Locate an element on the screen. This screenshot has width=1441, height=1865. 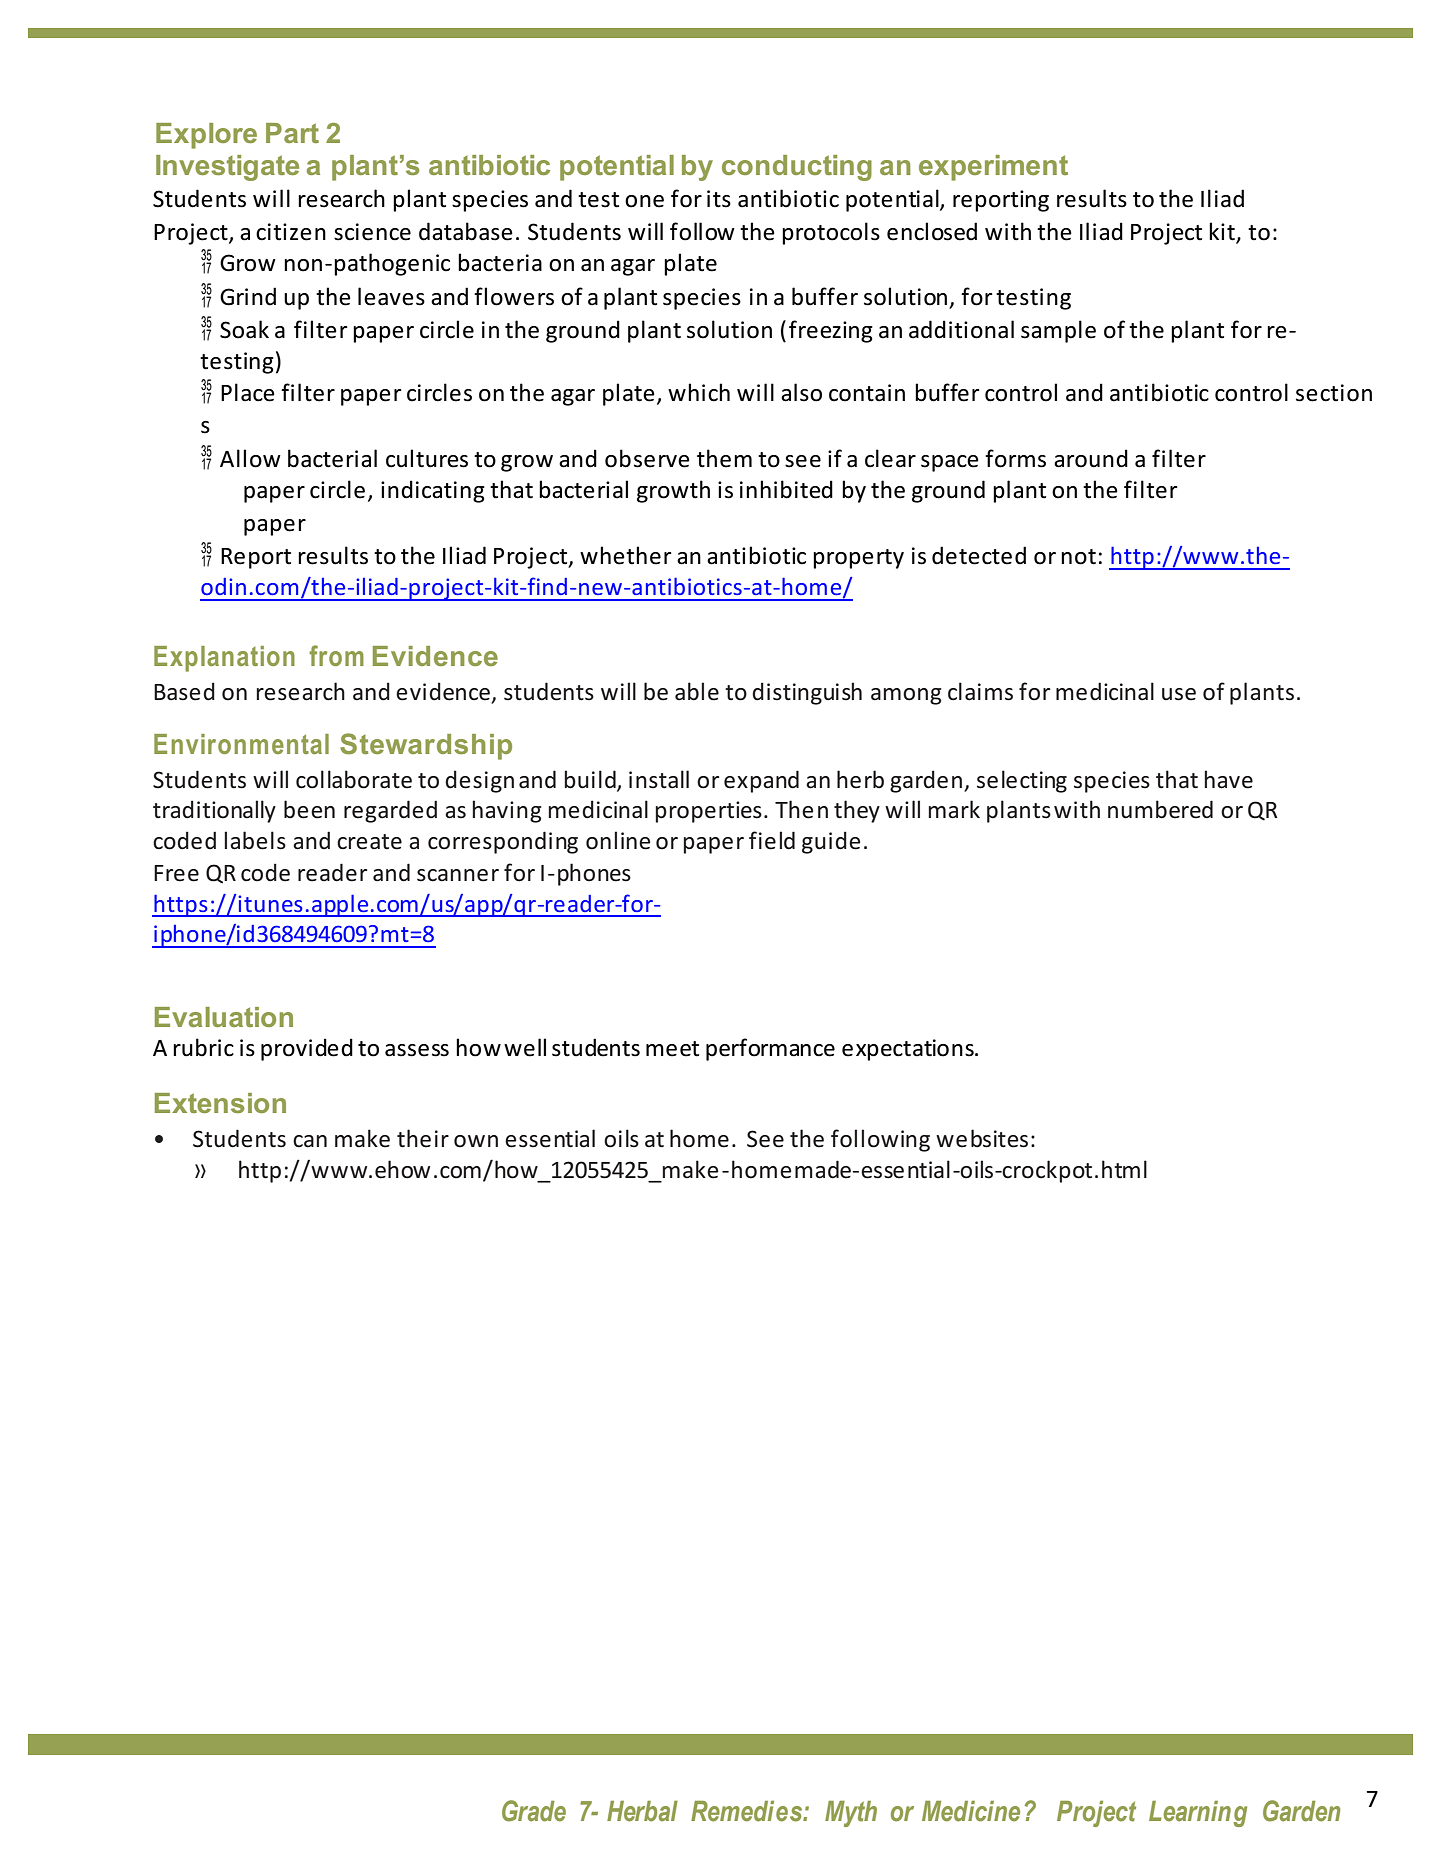
their is located at coordinates (423, 1138).
